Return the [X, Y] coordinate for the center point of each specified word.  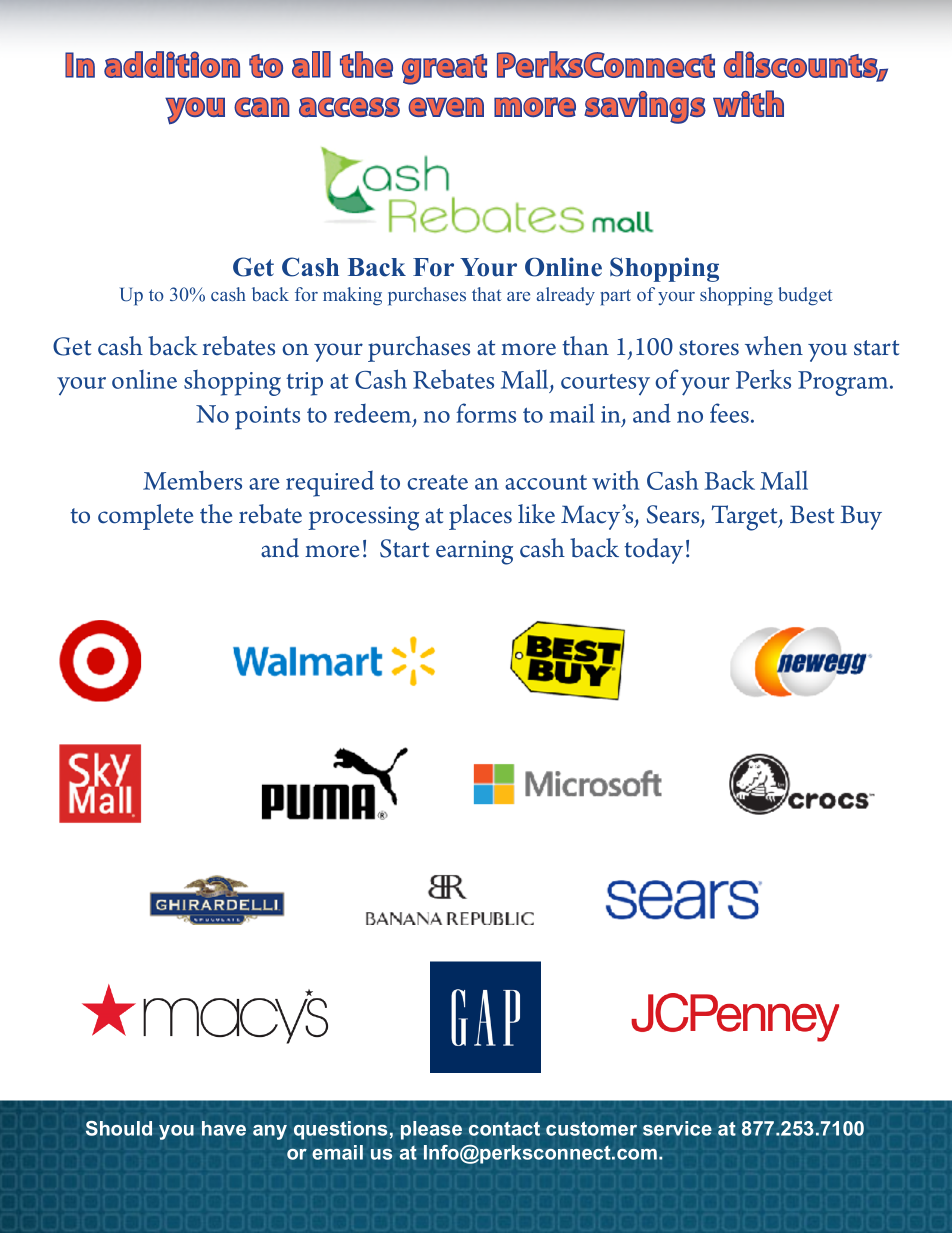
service [677, 1128]
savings [645, 107]
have [224, 1128]
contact [504, 1128]
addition [172, 64]
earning [474, 552]
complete [145, 517]
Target [746, 518]
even [446, 107]
